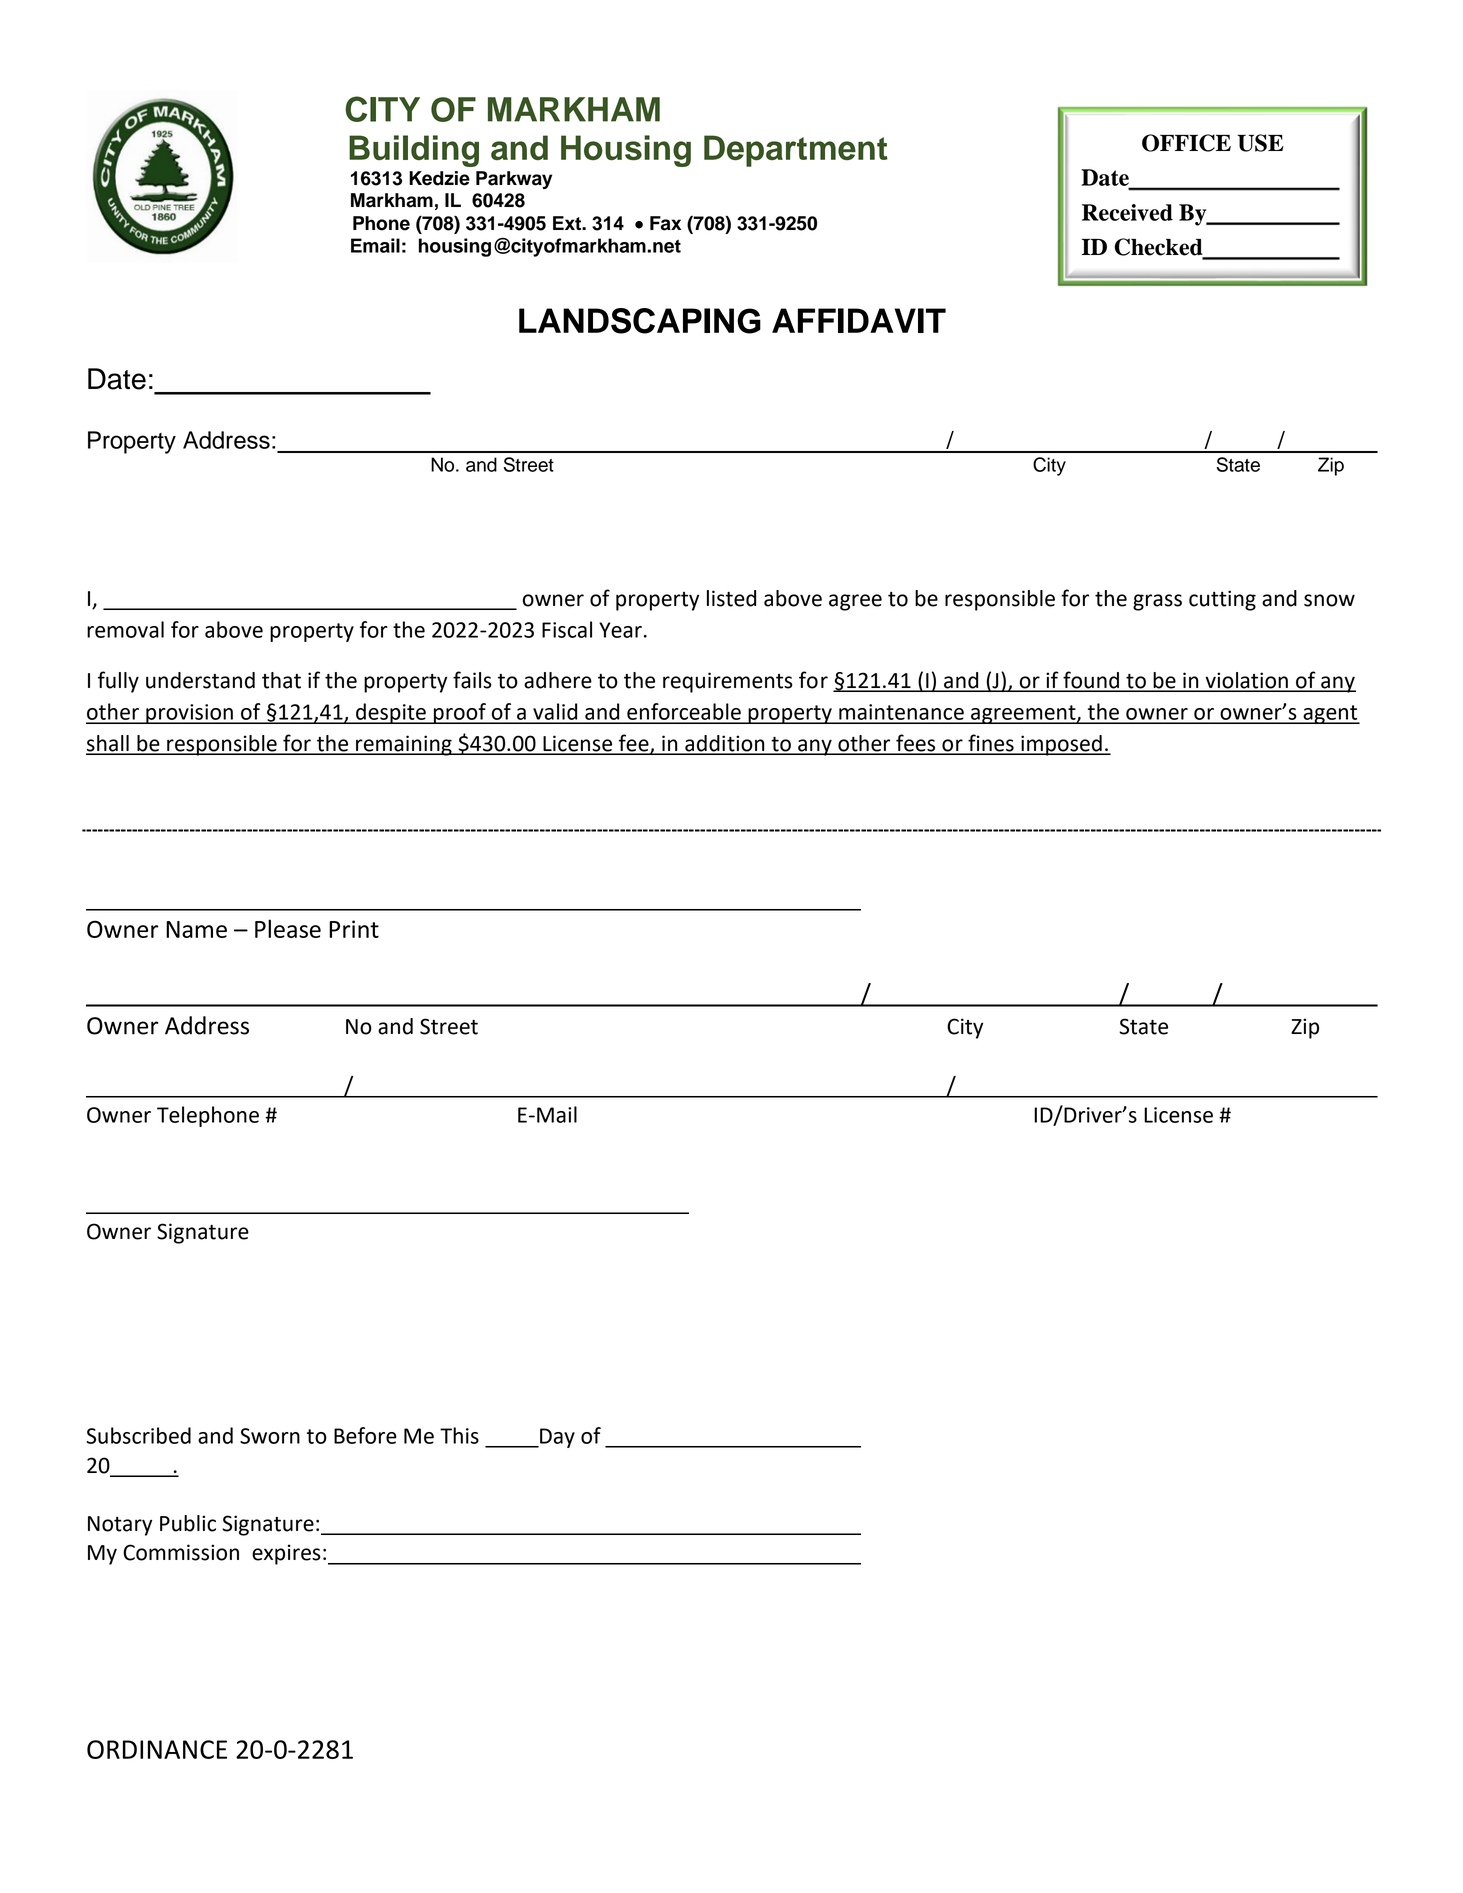  I want to click on listed, so click(731, 598).
